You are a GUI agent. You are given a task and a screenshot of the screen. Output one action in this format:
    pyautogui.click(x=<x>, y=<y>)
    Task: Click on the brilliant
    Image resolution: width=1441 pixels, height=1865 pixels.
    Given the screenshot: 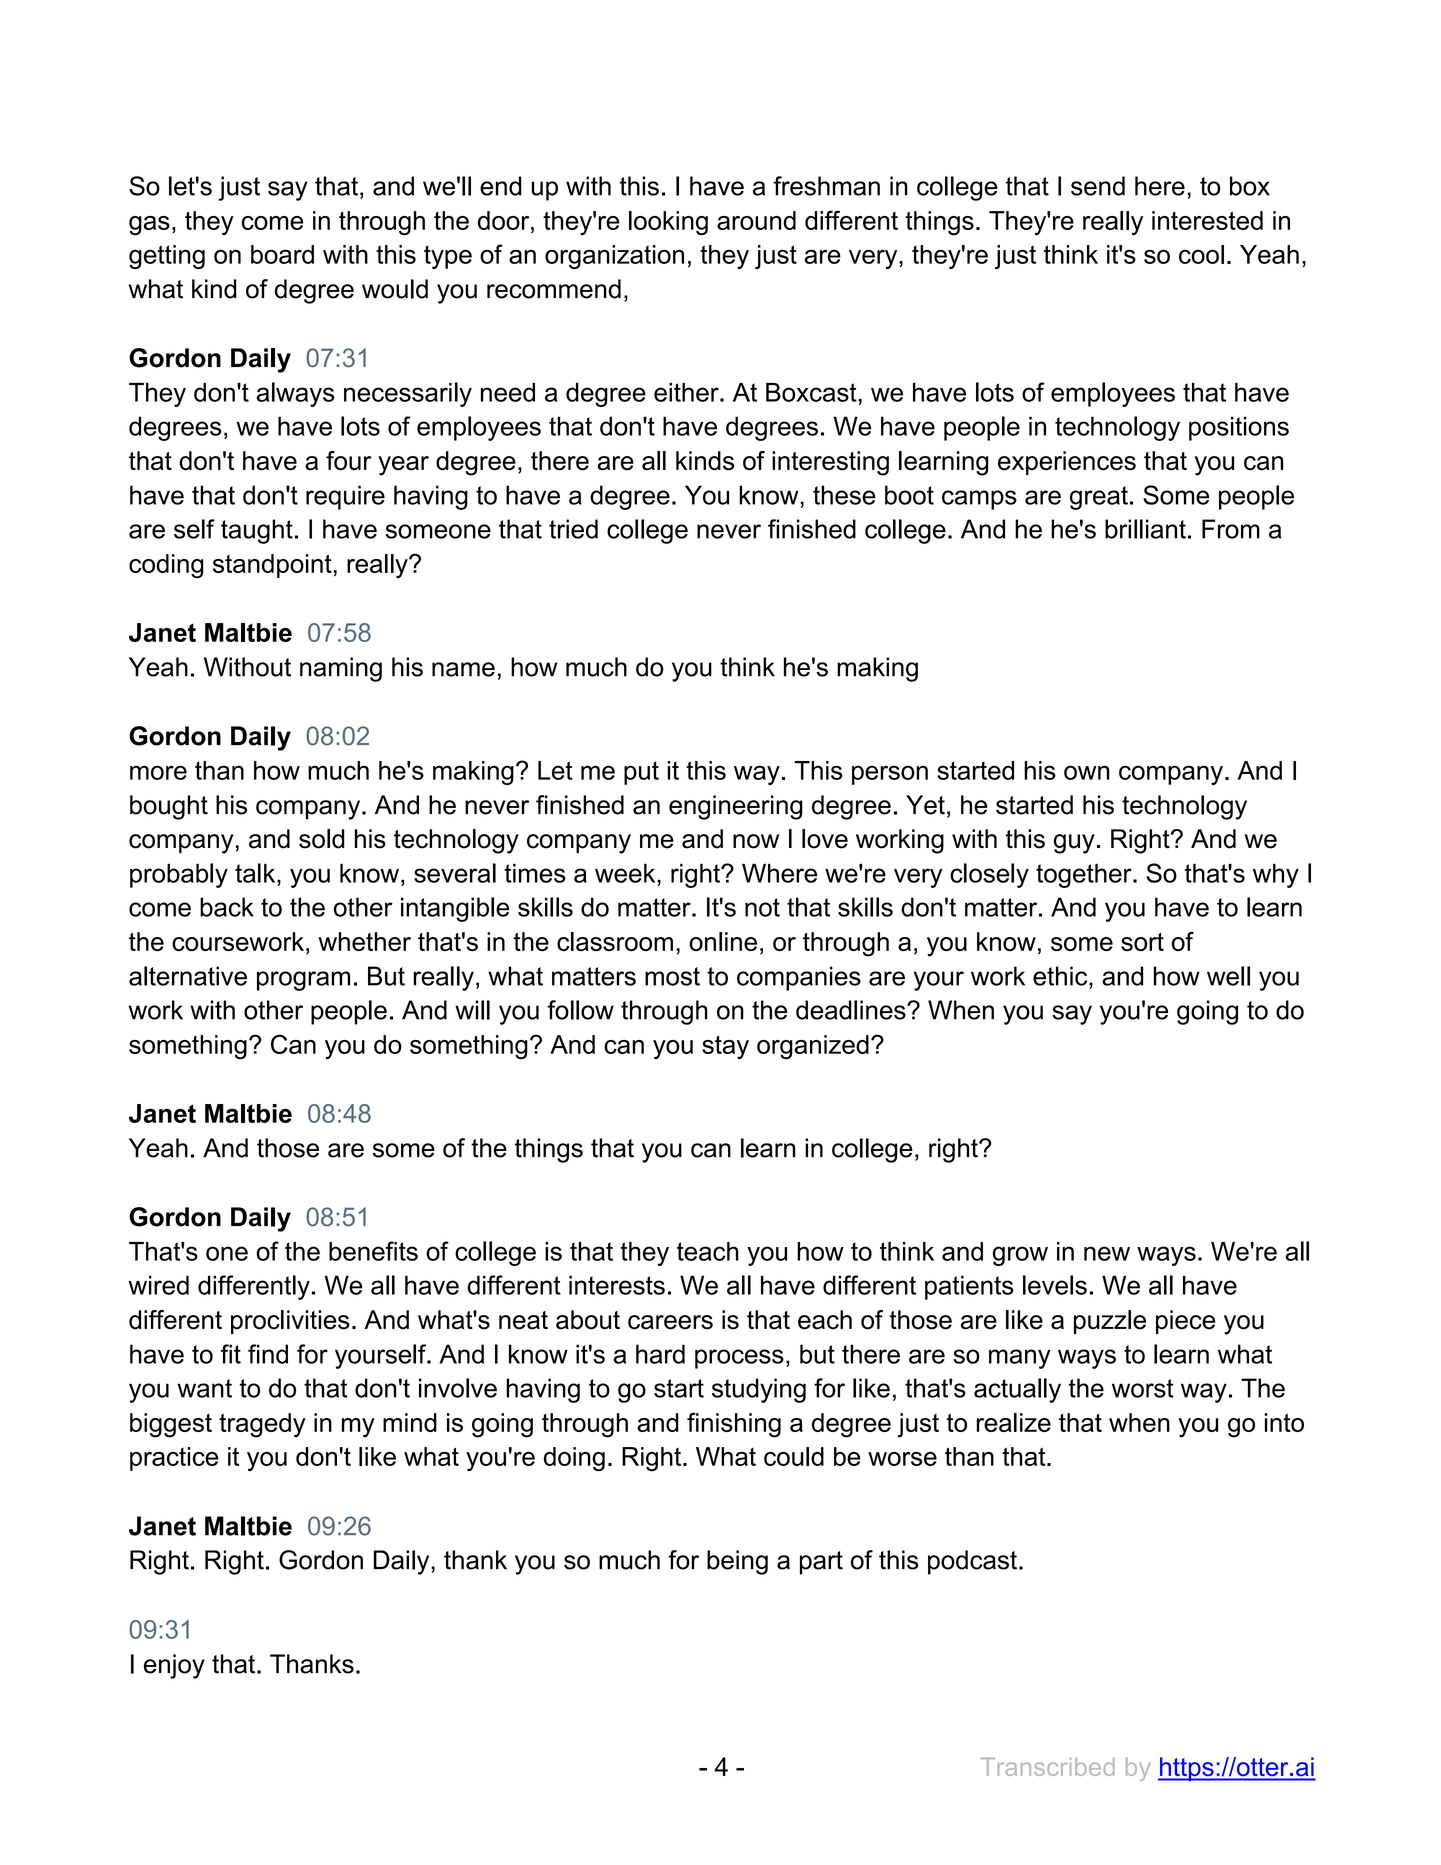 What is the action you would take?
    pyautogui.click(x=1145, y=529)
